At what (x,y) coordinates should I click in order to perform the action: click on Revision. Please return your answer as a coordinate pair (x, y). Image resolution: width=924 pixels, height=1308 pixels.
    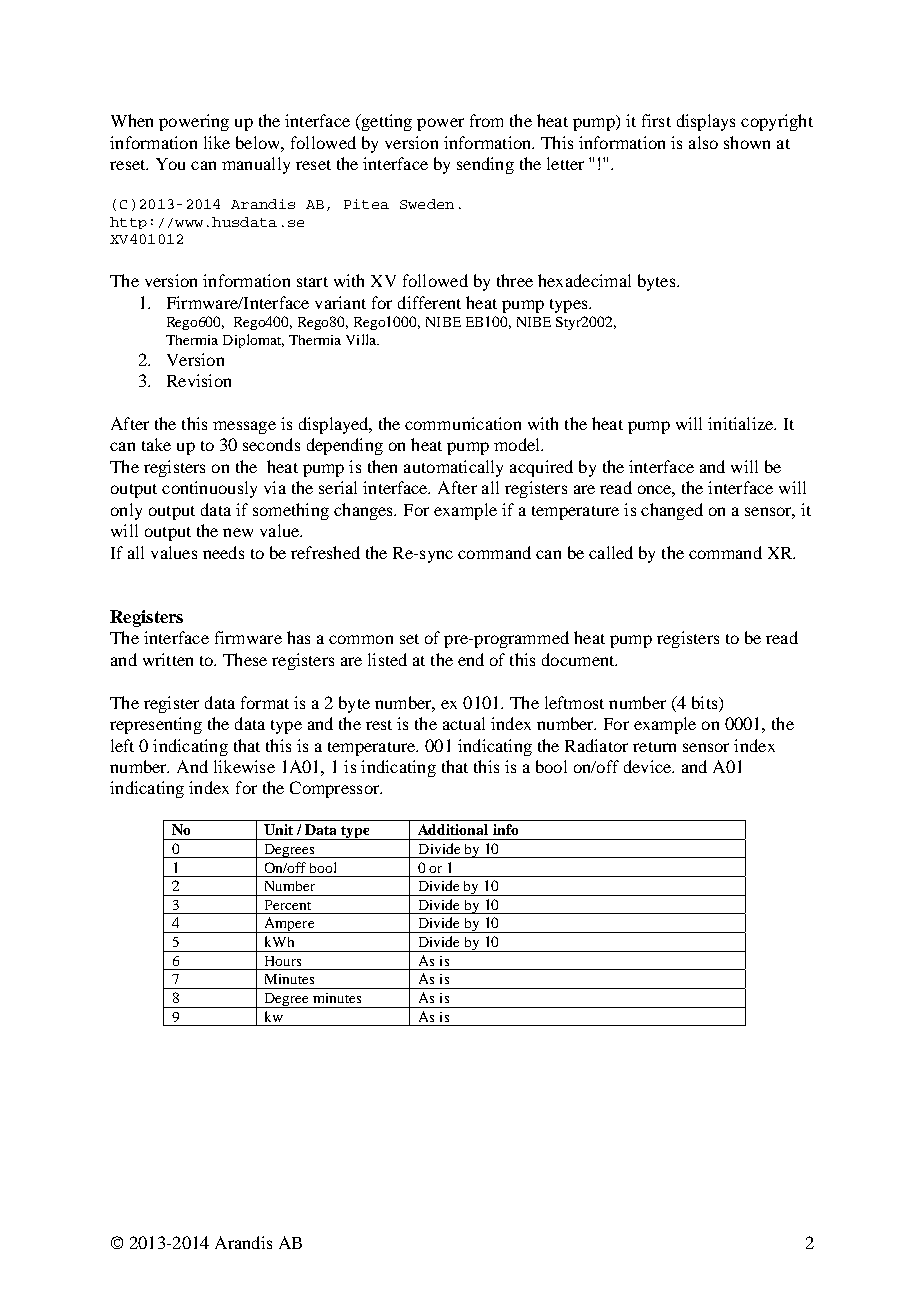
    Looking at the image, I should click on (199, 380).
